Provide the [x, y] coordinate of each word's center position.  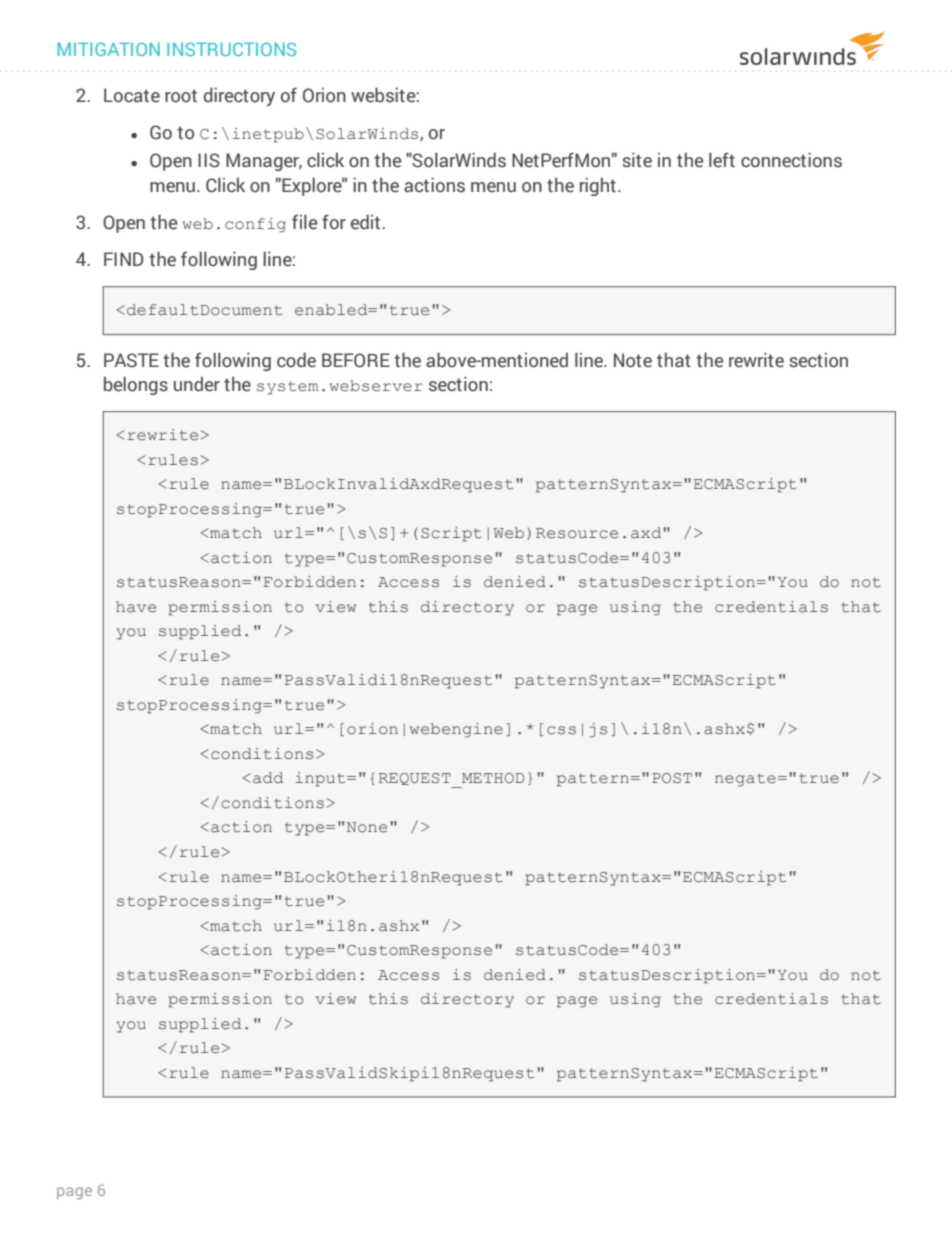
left [722, 160]
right [598, 186]
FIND [123, 259]
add [268, 777]
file [304, 222]
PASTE [131, 360]
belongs [136, 385]
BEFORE [356, 360]
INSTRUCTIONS [231, 49]
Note [633, 360]
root [181, 96]
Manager [264, 162]
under [197, 384]
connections [791, 160]
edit [367, 222]
